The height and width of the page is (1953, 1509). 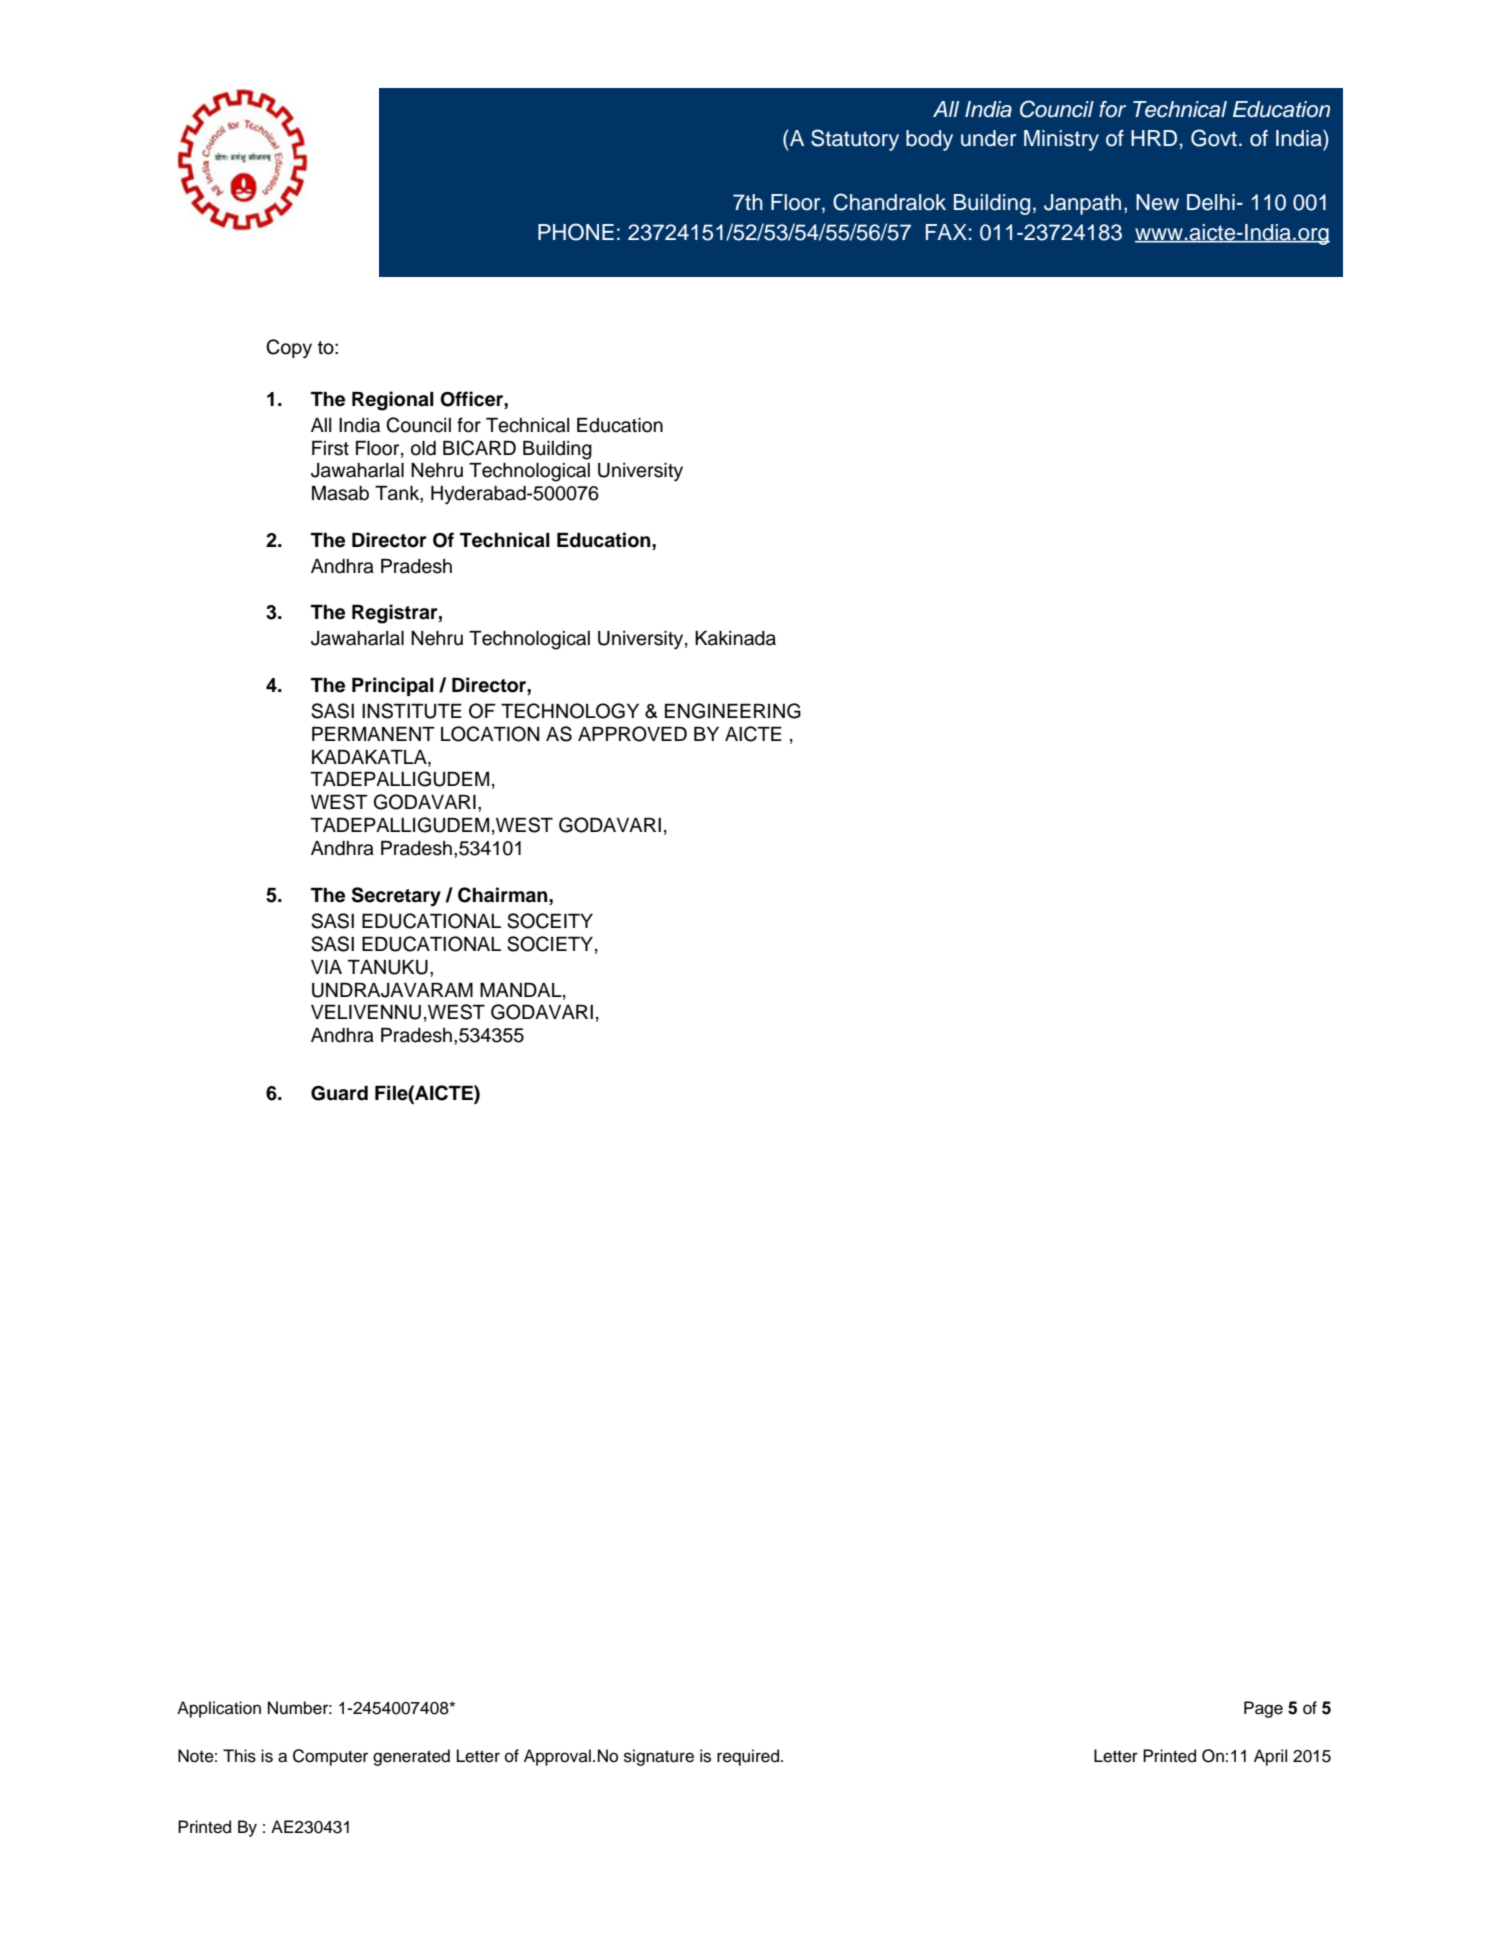 I want to click on Statutory, so click(x=855, y=140).
